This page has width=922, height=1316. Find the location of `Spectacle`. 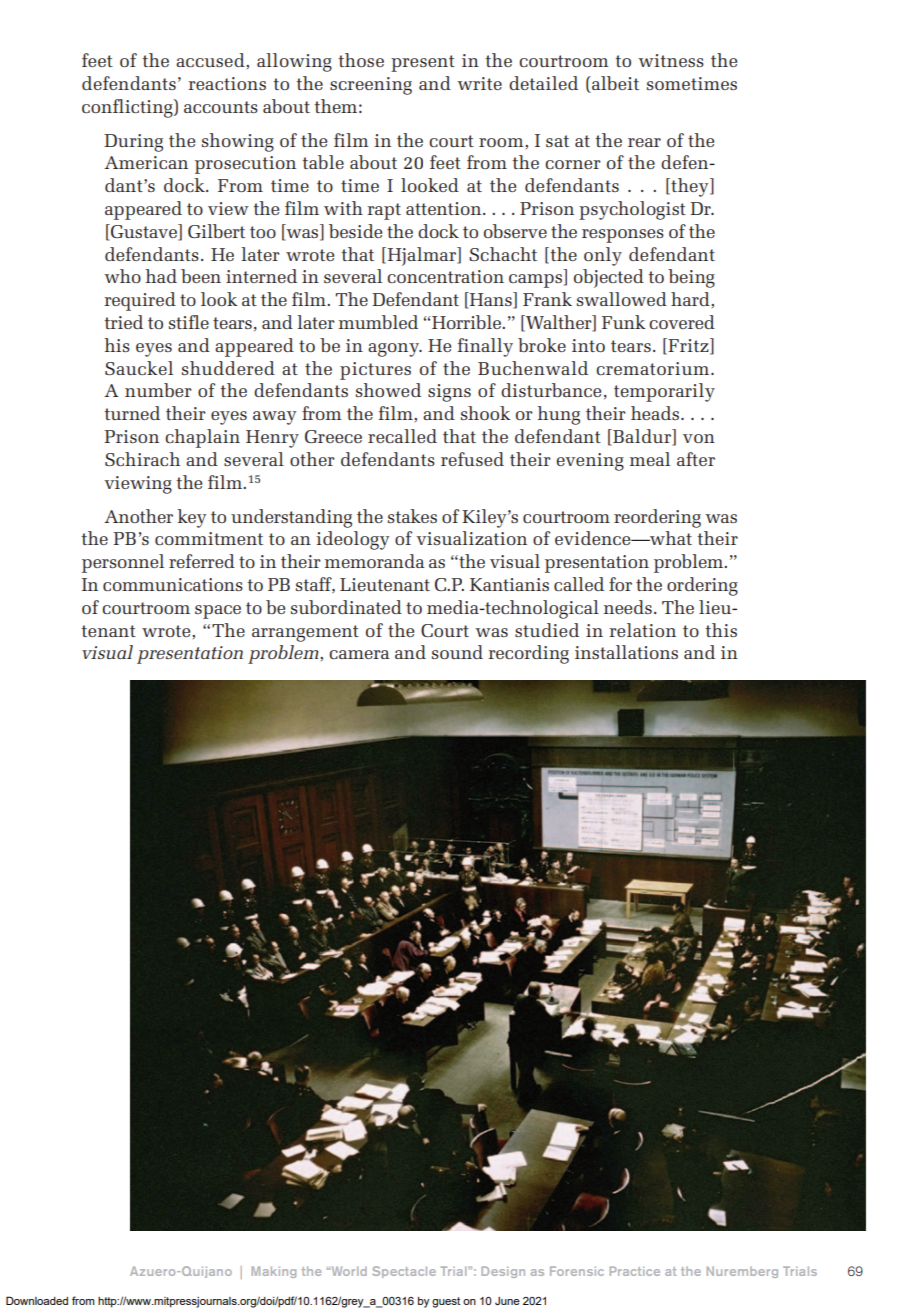

Spectacle is located at coordinates (404, 1272).
